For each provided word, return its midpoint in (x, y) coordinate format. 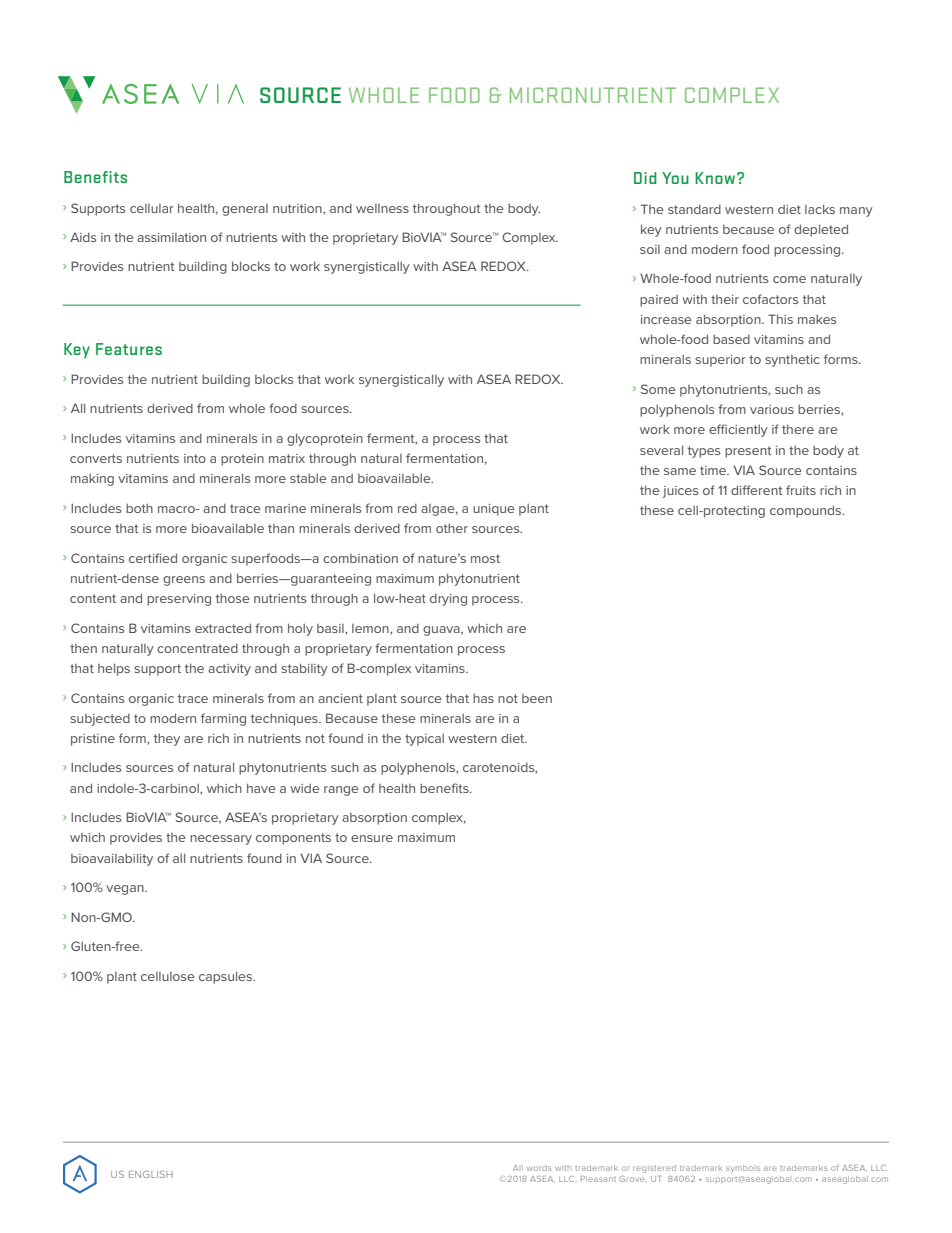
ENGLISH (151, 1174)
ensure (372, 838)
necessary (221, 840)
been (537, 698)
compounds (807, 511)
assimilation (171, 237)
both (139, 508)
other (452, 528)
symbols (743, 1169)
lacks (820, 209)
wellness (382, 208)
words (539, 1168)
